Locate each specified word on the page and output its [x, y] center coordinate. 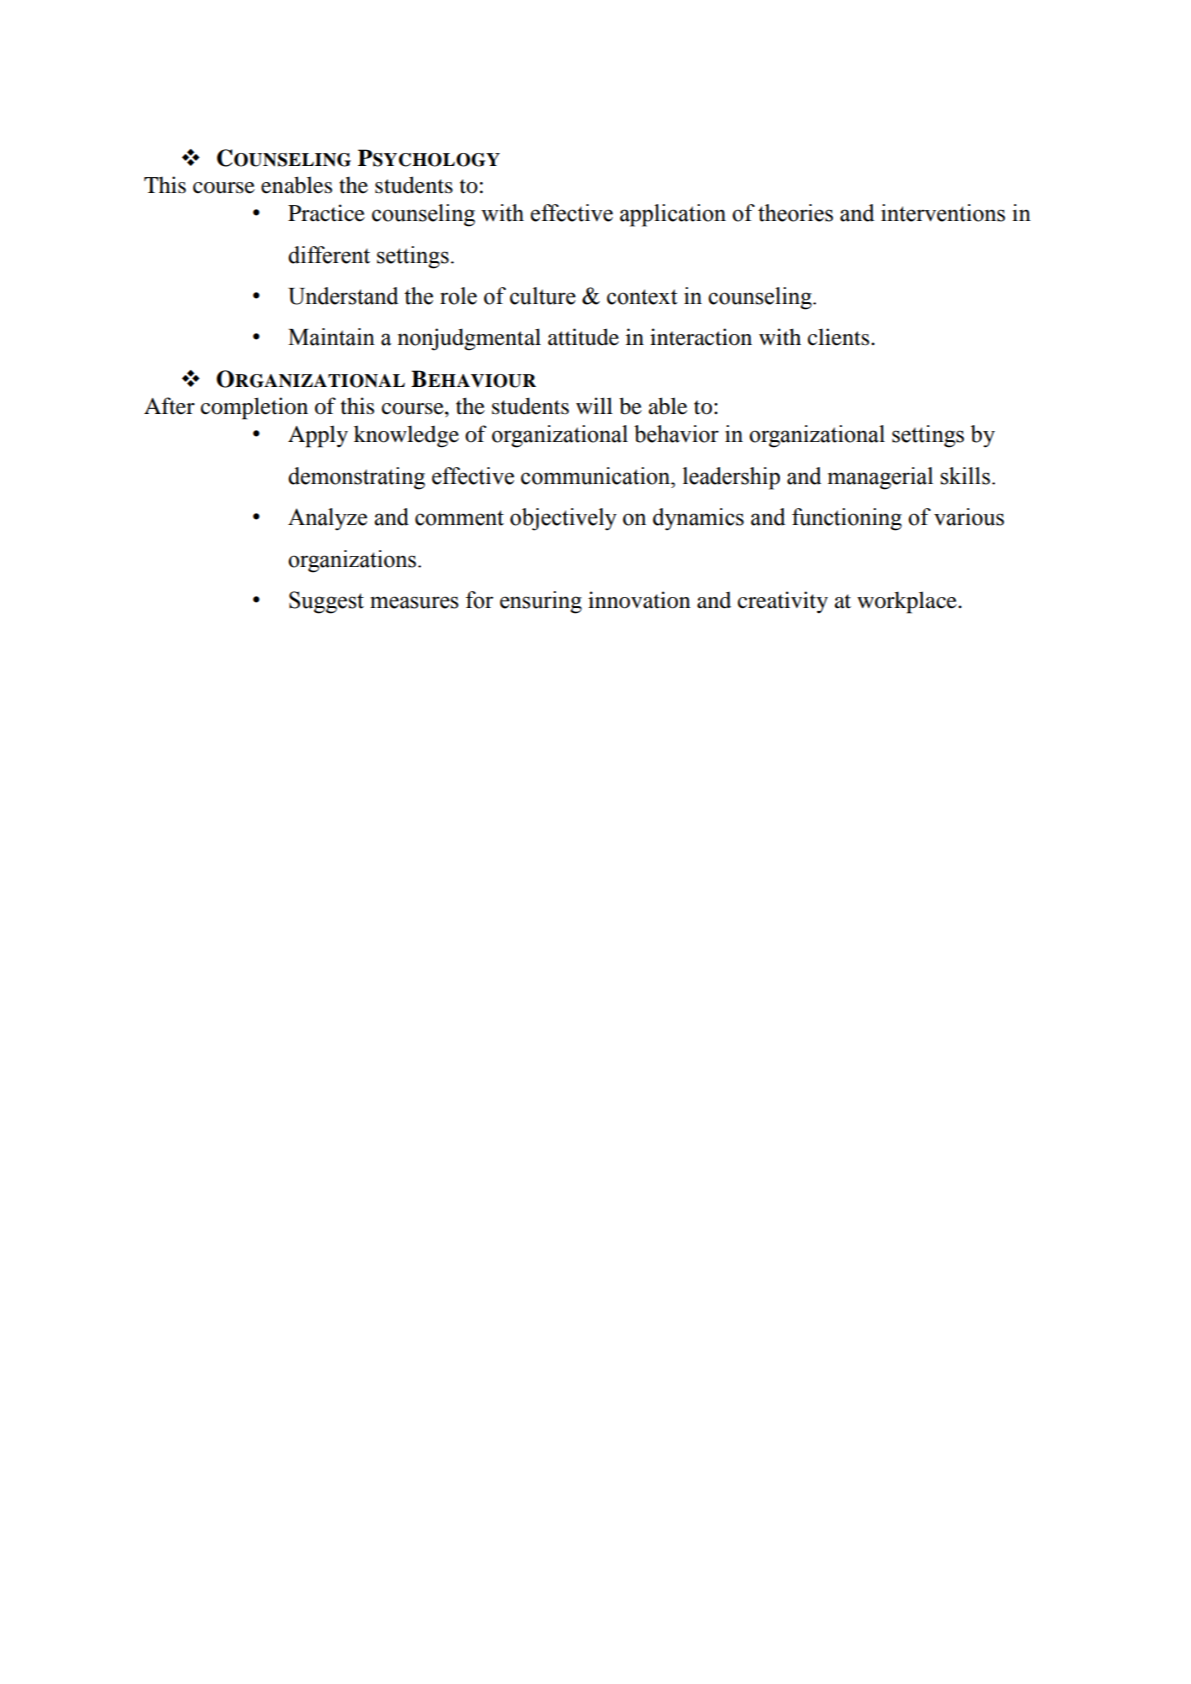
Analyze [327, 519]
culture [543, 296]
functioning [847, 519]
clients [840, 337]
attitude [583, 337]
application [673, 215]
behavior [676, 434]
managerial [880, 478]
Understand [343, 296]
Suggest [326, 602]
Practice [326, 213]
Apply [318, 436]
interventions [943, 213]
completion [254, 408]
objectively [563, 519]
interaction [701, 337]
